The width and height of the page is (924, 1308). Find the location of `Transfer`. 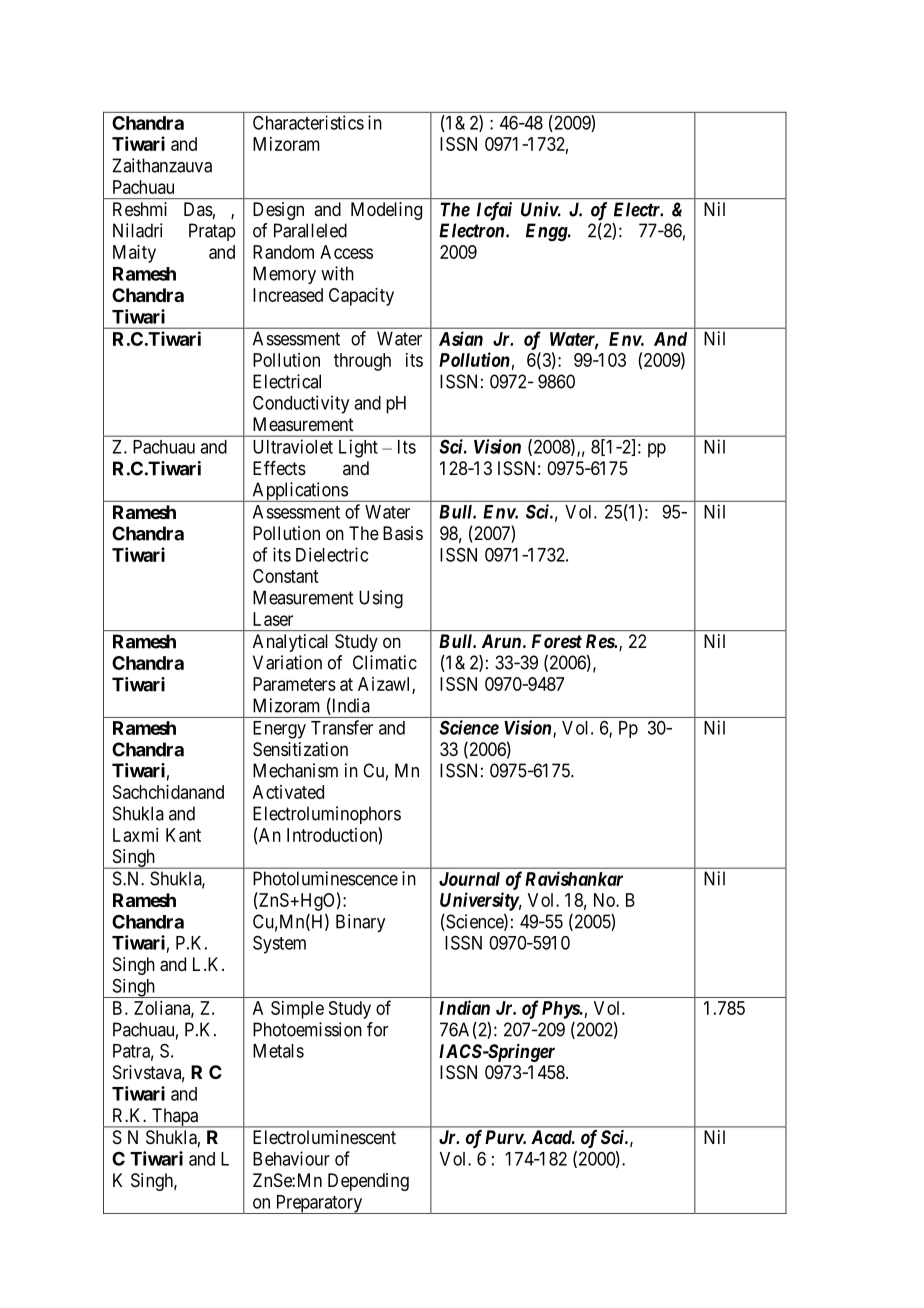

Transfer is located at coordinates (342, 727).
